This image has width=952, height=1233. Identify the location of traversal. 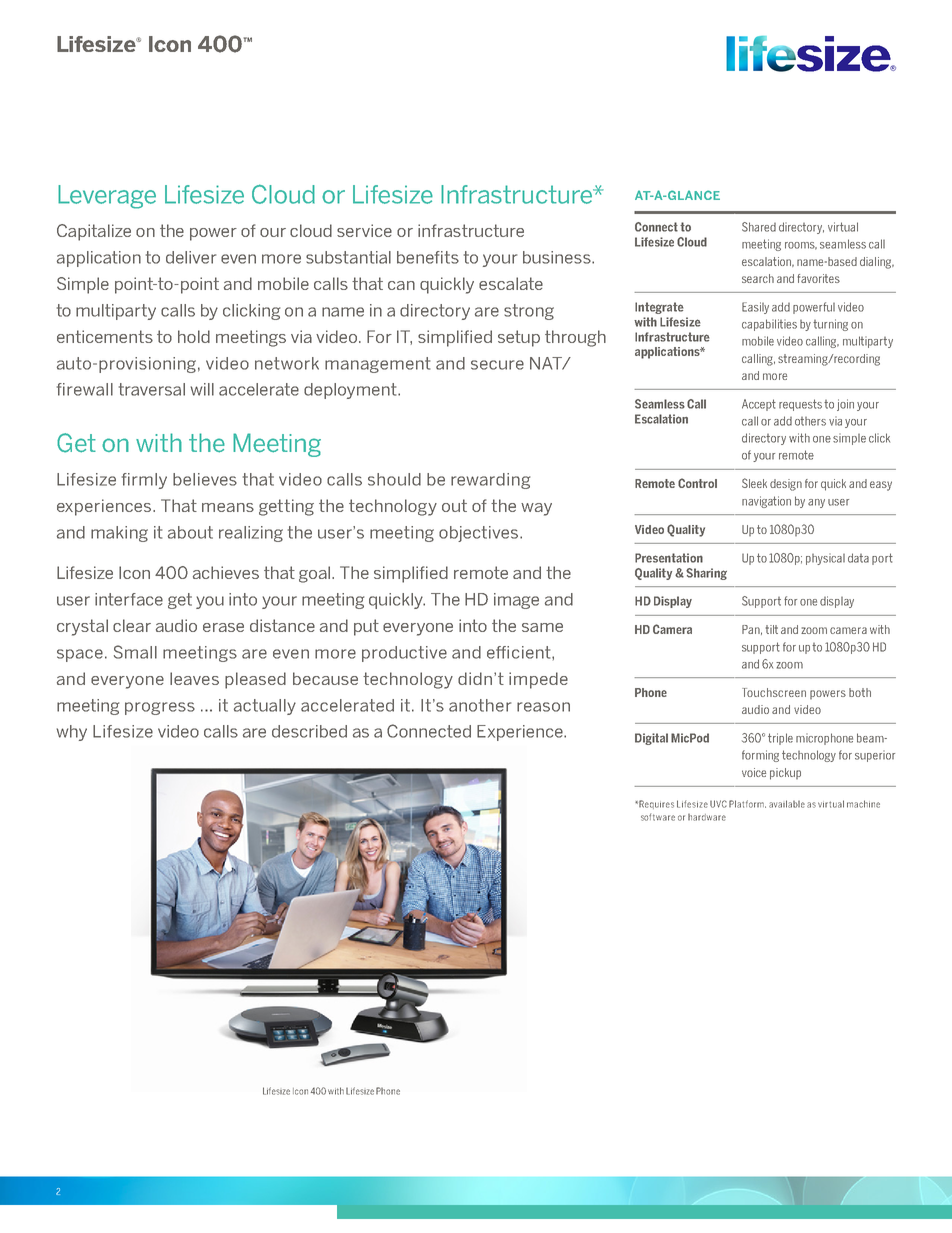
(152, 389).
